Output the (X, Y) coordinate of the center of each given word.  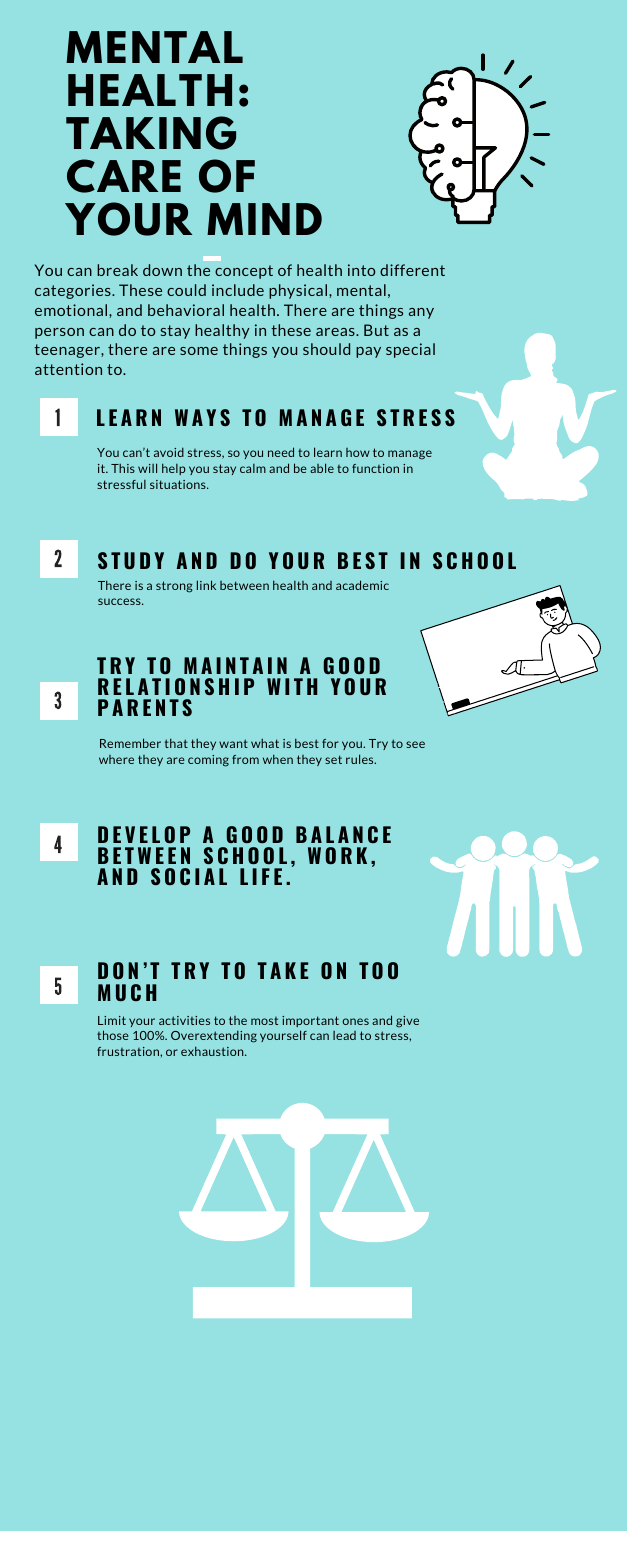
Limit (112, 1020)
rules (361, 759)
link (206, 585)
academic (362, 585)
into (361, 270)
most (264, 1021)
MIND (264, 219)
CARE (124, 176)
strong (174, 587)
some (199, 351)
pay (368, 352)
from (245, 759)
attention (68, 369)
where (116, 759)
